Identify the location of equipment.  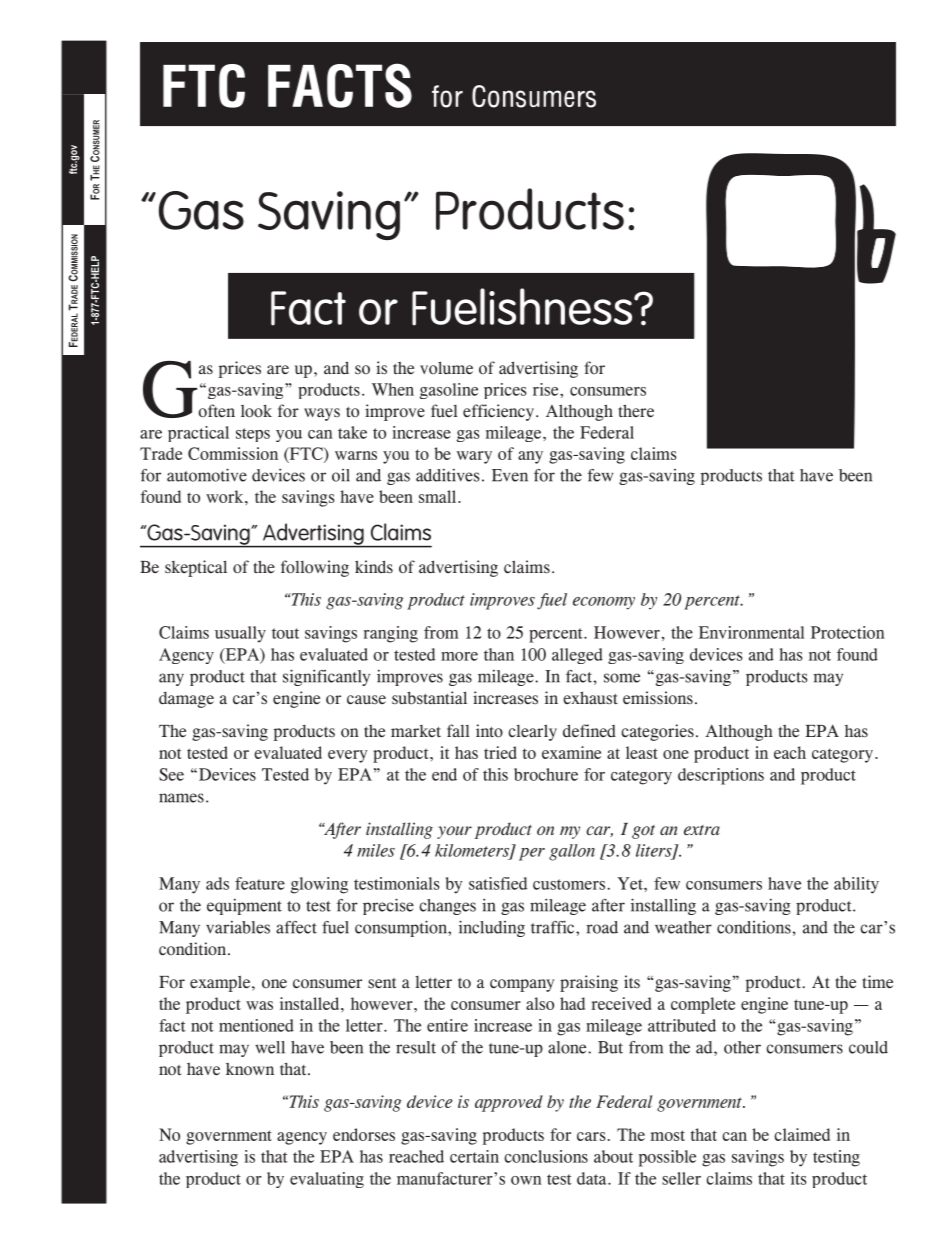
(244, 906).
